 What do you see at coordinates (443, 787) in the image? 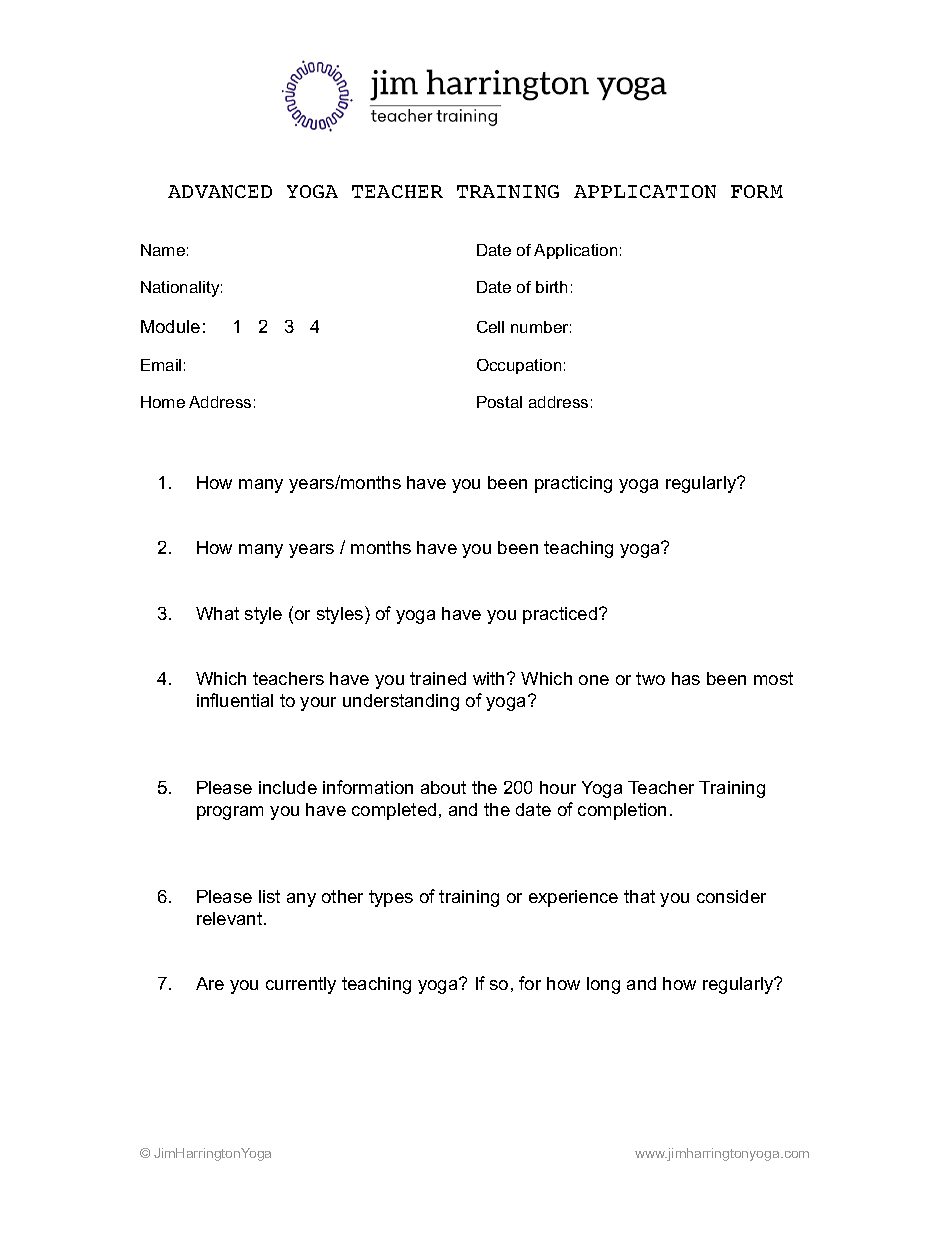
I see `about` at bounding box center [443, 787].
